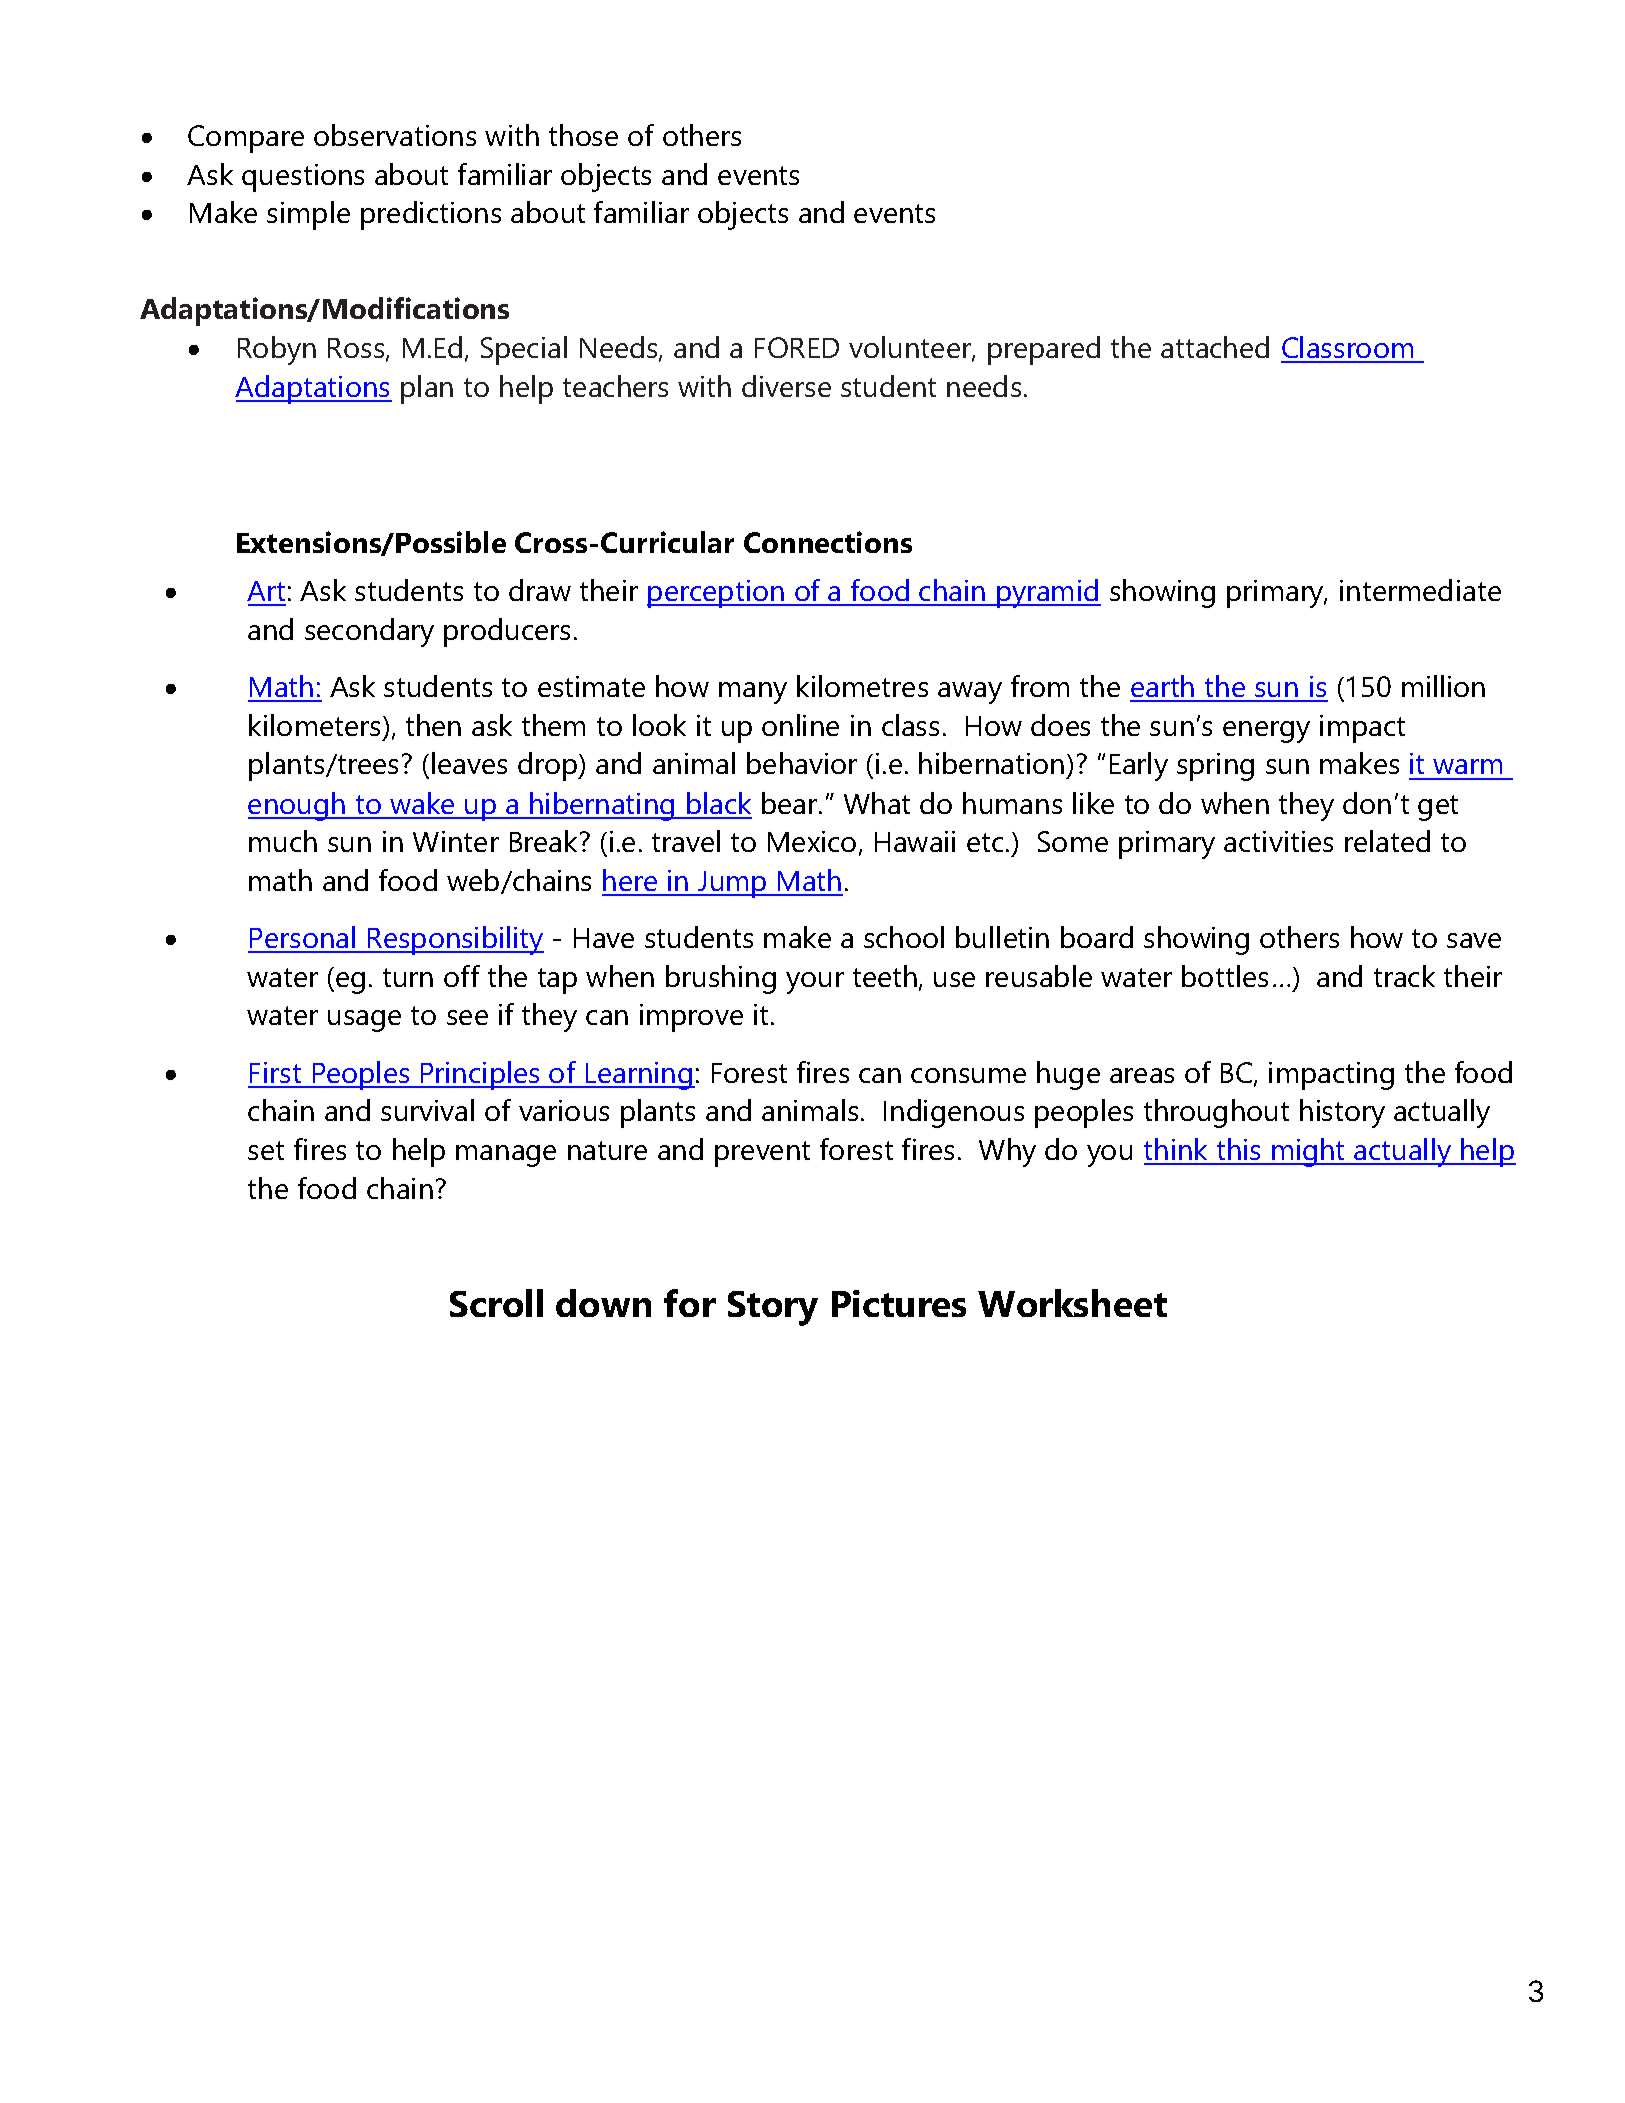 The height and width of the image is (2103, 1625). Describe the element at coordinates (1420, 590) in the image. I see `intermediate` at that location.
